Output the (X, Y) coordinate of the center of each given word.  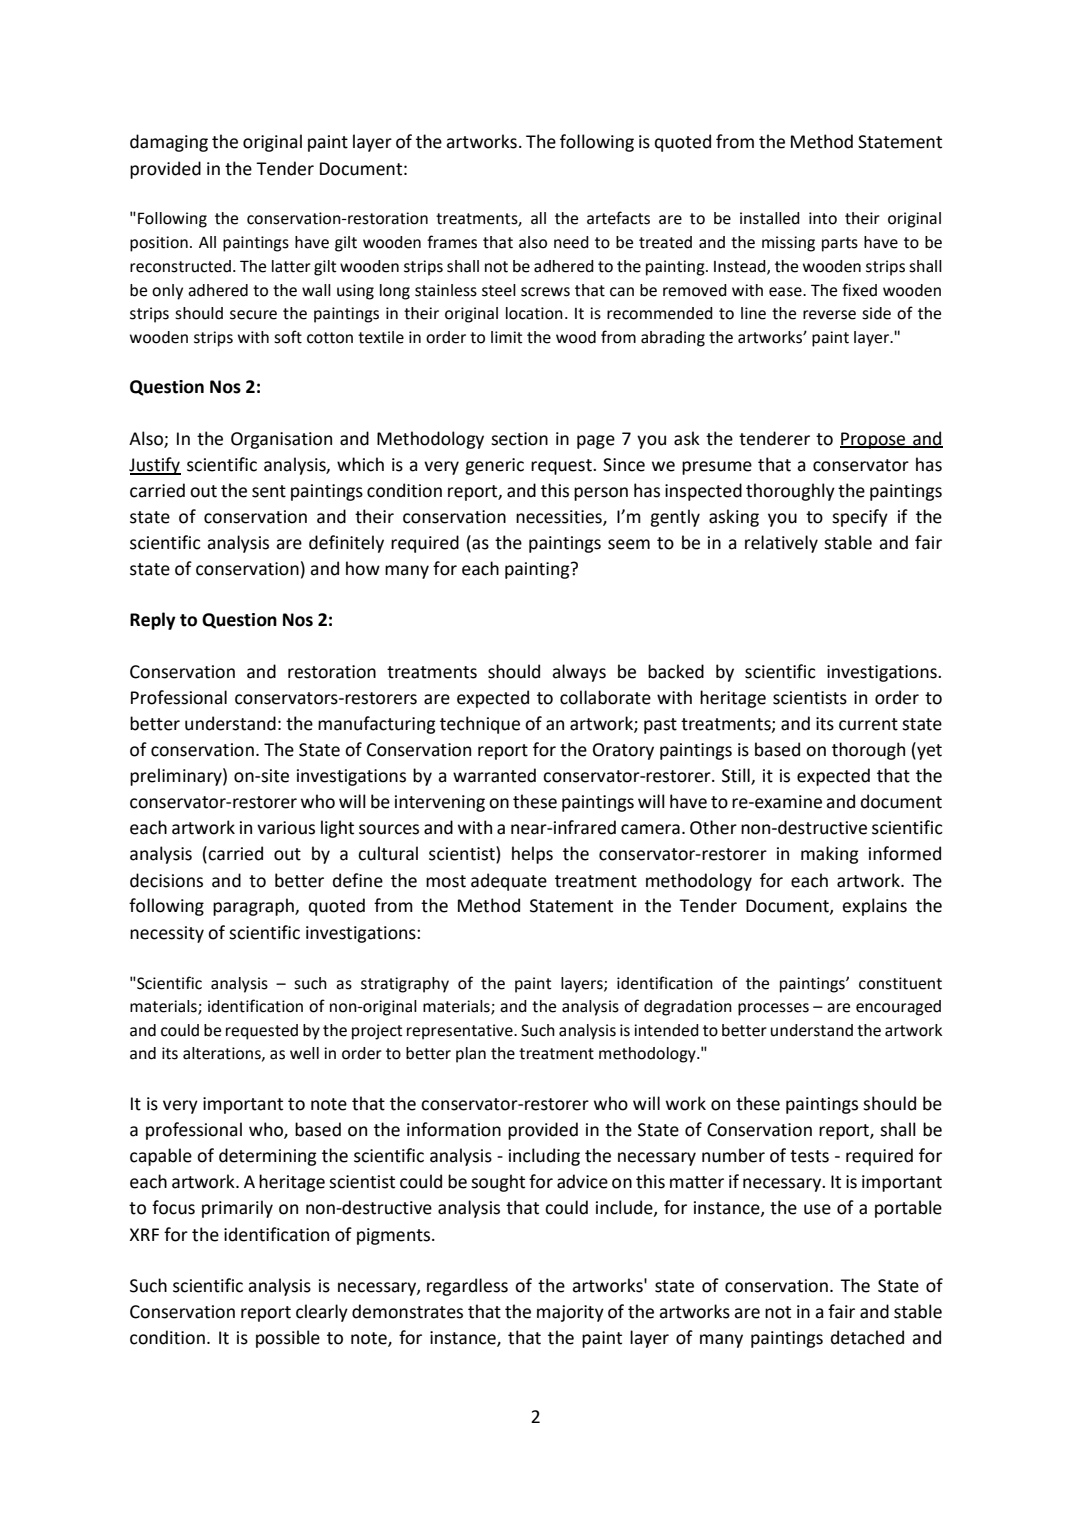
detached (867, 1337)
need (571, 242)
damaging (169, 143)
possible (288, 1339)
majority (570, 1313)
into (823, 218)
